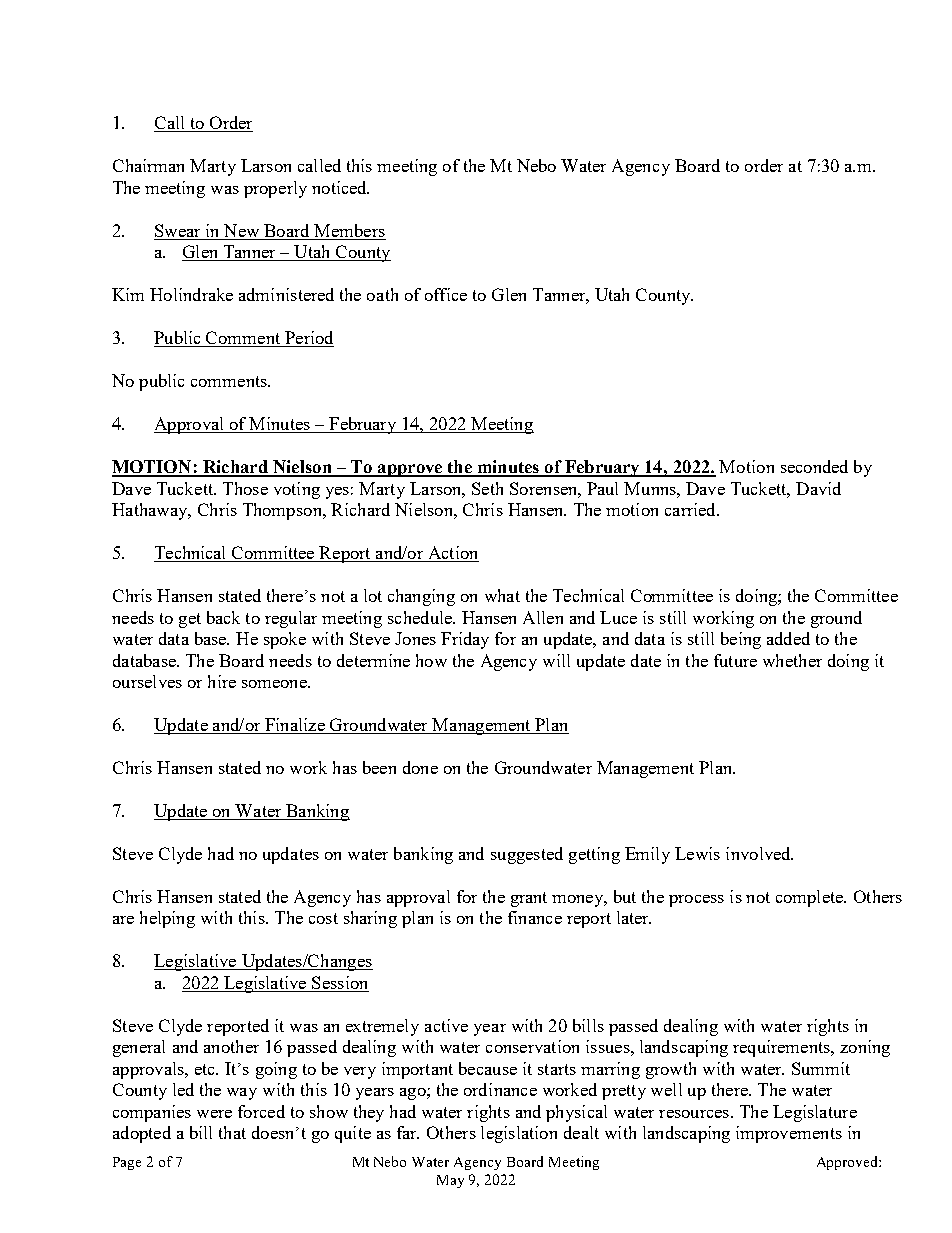 The height and width of the page is (1233, 952). I want to click on office, so click(446, 294).
